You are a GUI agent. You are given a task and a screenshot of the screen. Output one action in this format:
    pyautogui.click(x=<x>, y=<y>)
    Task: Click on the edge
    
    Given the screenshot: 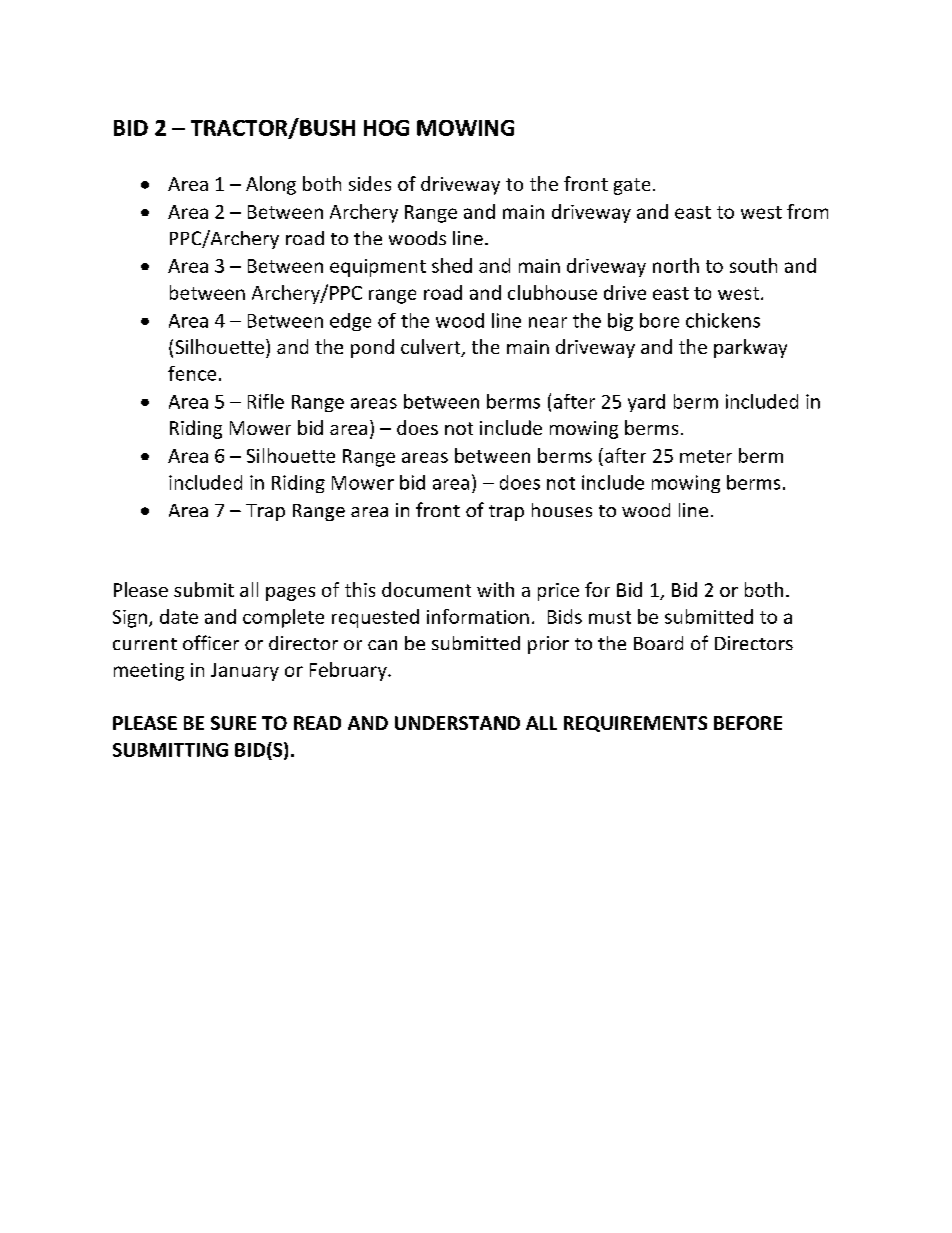 What is the action you would take?
    pyautogui.click(x=350, y=322)
